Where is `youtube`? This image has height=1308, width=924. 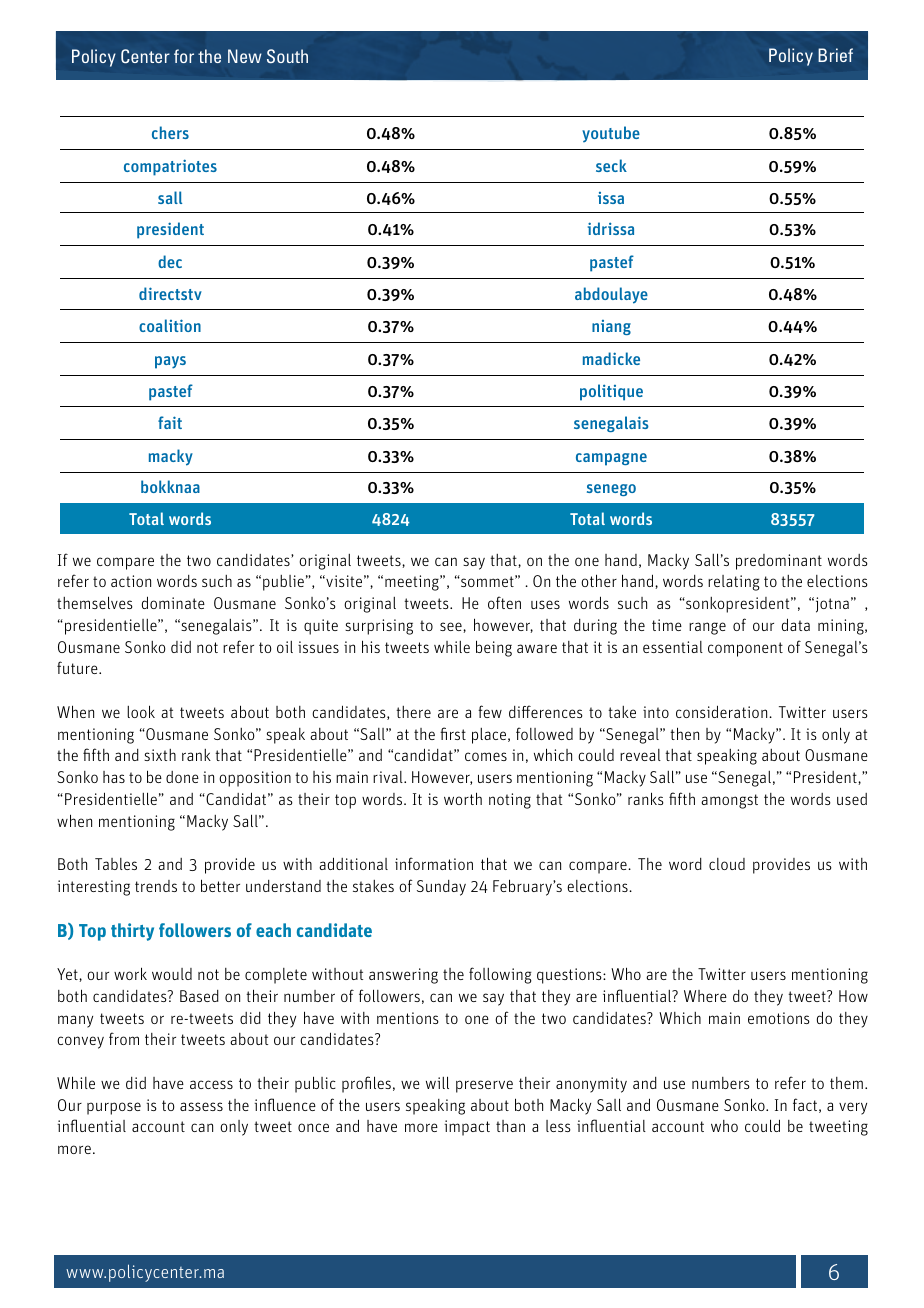 youtube is located at coordinates (611, 134).
